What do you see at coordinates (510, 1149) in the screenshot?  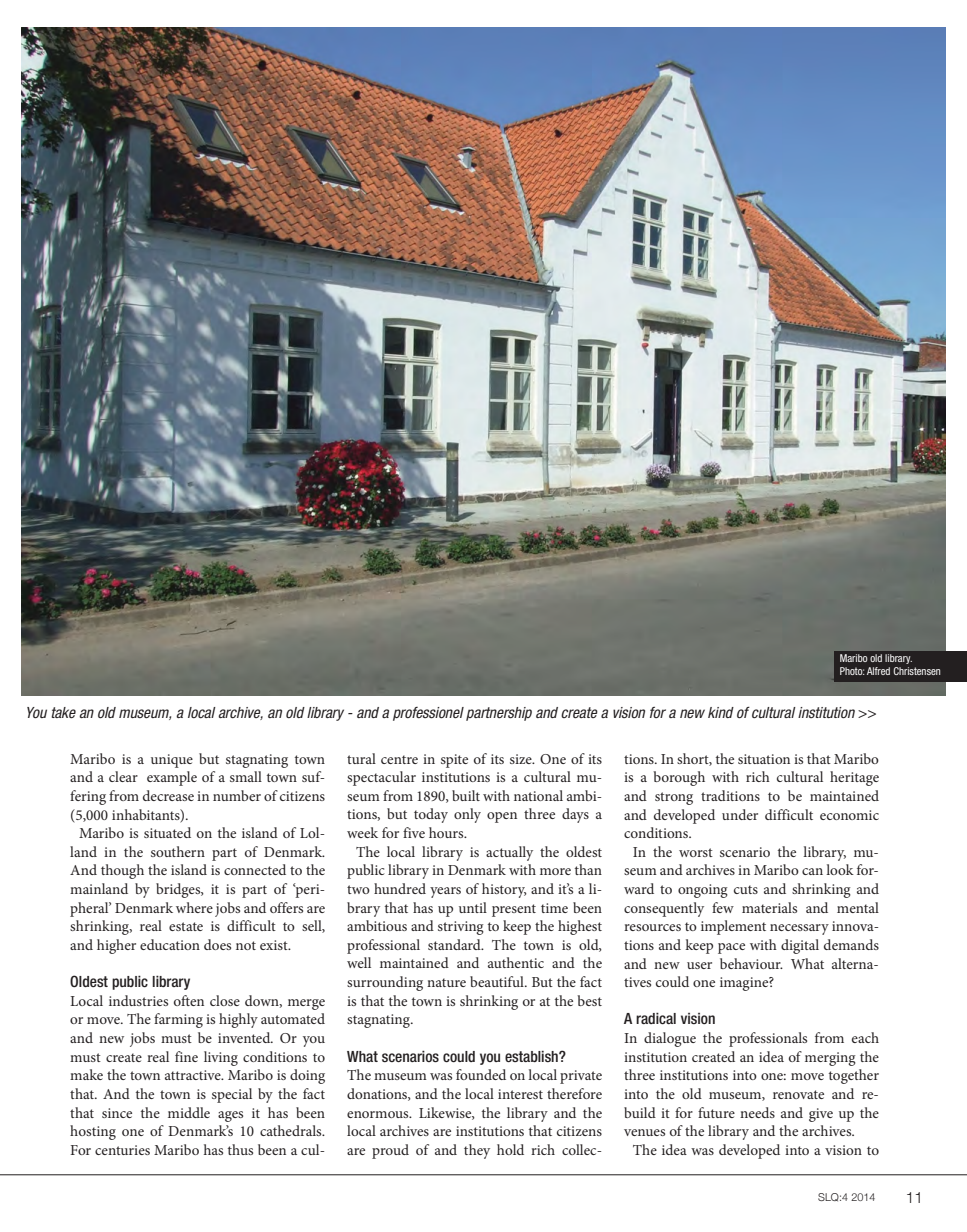 I see `hold` at bounding box center [510, 1149].
